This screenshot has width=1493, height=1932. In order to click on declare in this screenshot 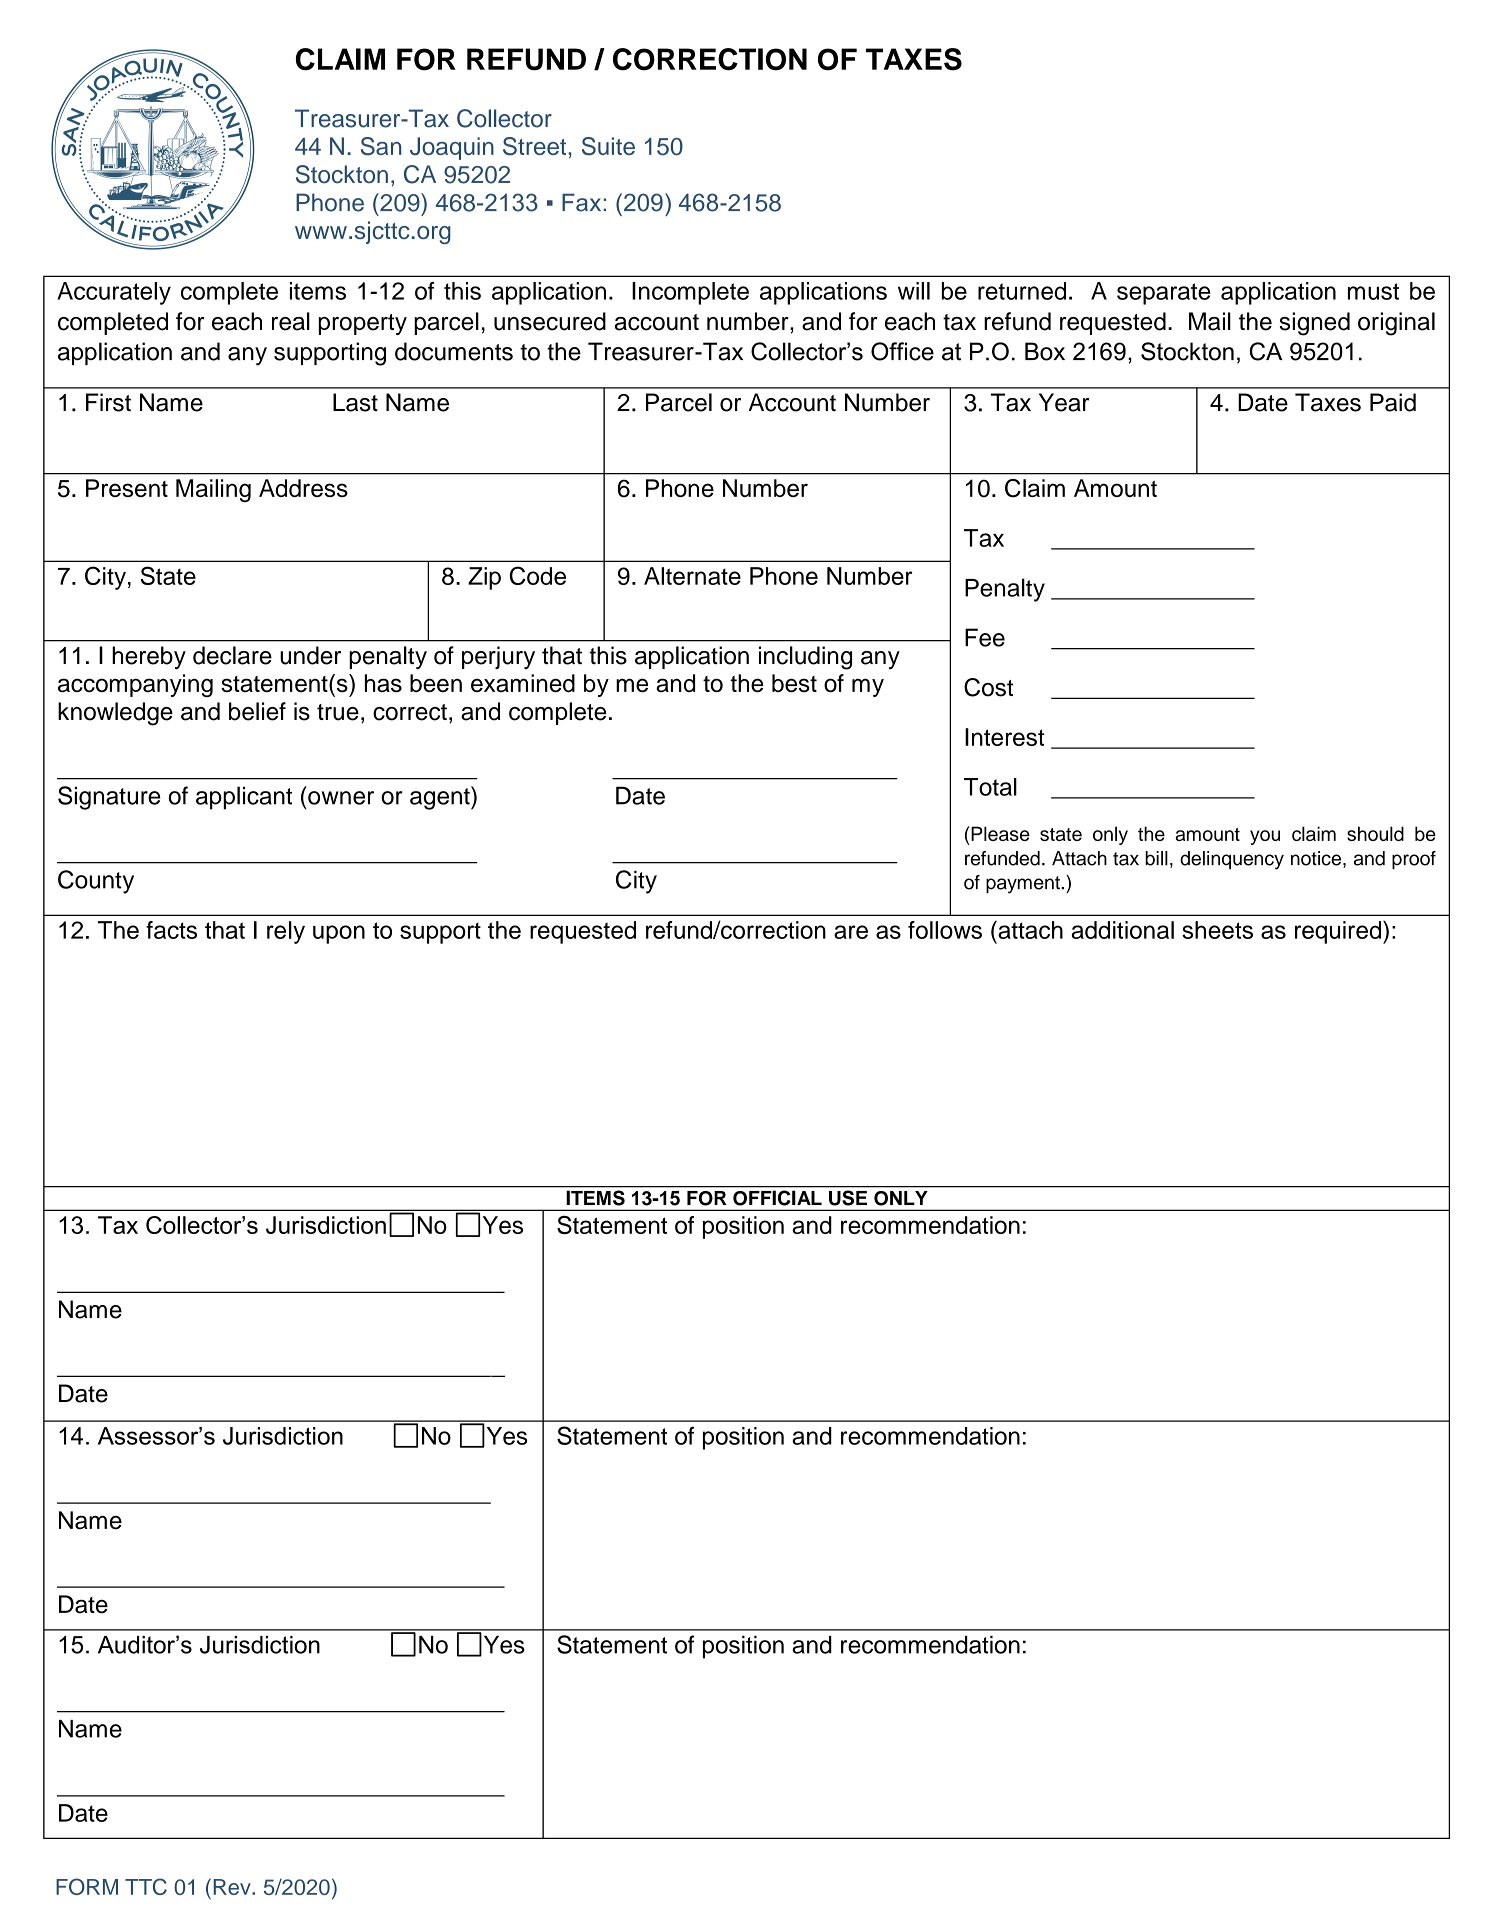, I will do `click(232, 655)`.
